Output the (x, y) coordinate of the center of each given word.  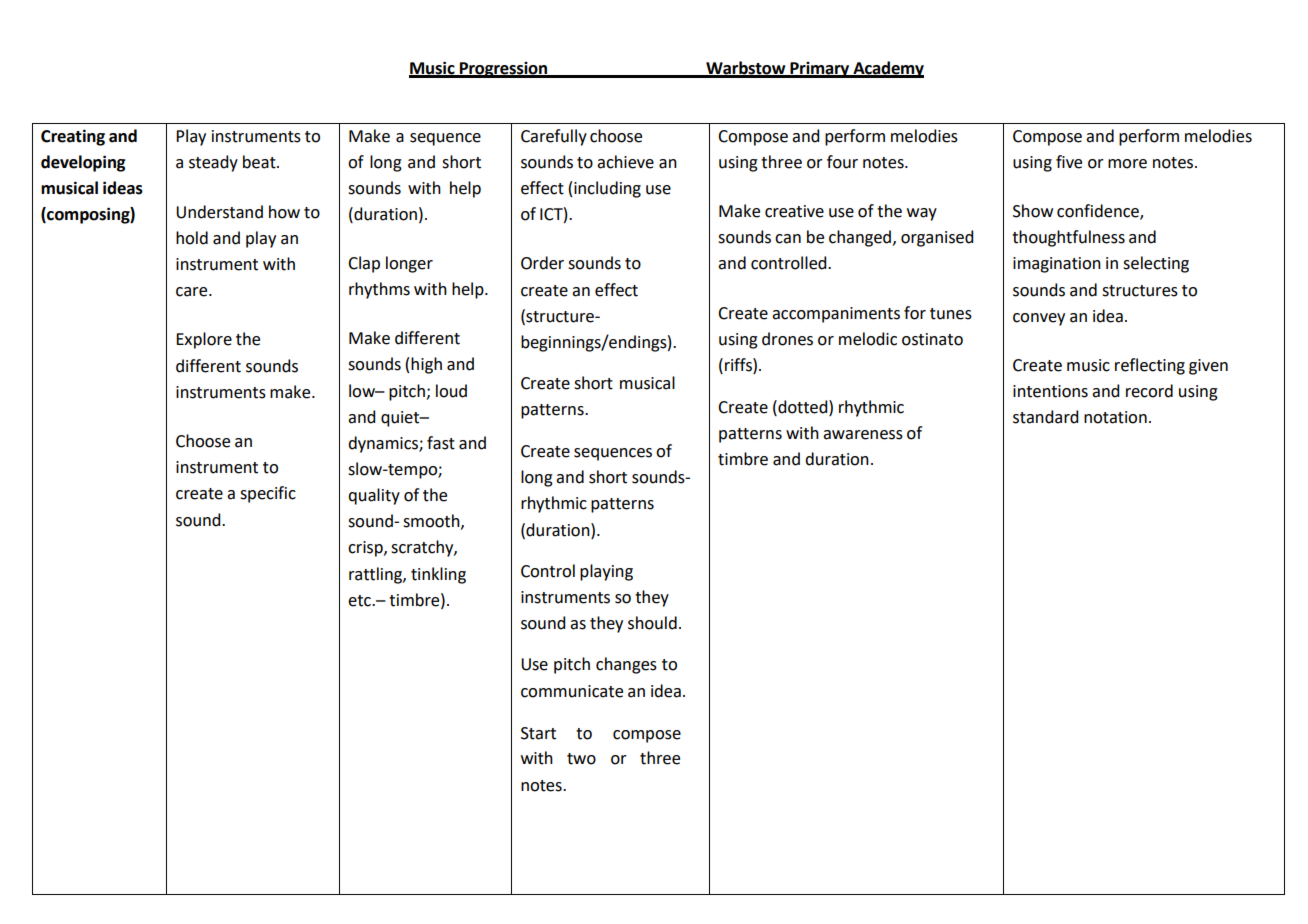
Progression (503, 70)
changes (626, 665)
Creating (73, 137)
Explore (204, 340)
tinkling (438, 575)
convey (1039, 319)
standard (1045, 417)
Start (538, 733)
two (581, 759)
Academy (887, 69)
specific (268, 494)
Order (542, 263)
